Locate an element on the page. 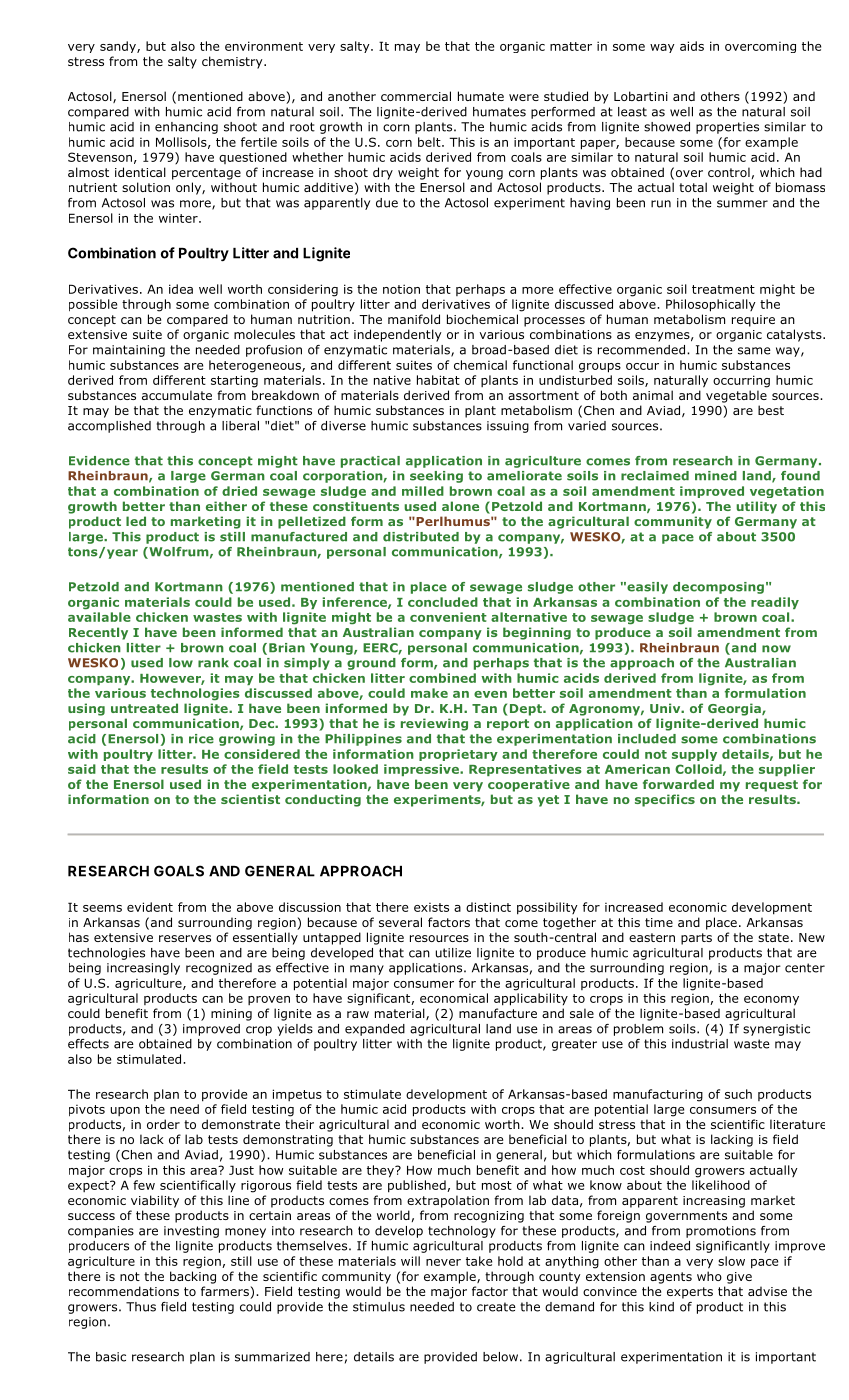  Thus is located at coordinates (141, 1307).
